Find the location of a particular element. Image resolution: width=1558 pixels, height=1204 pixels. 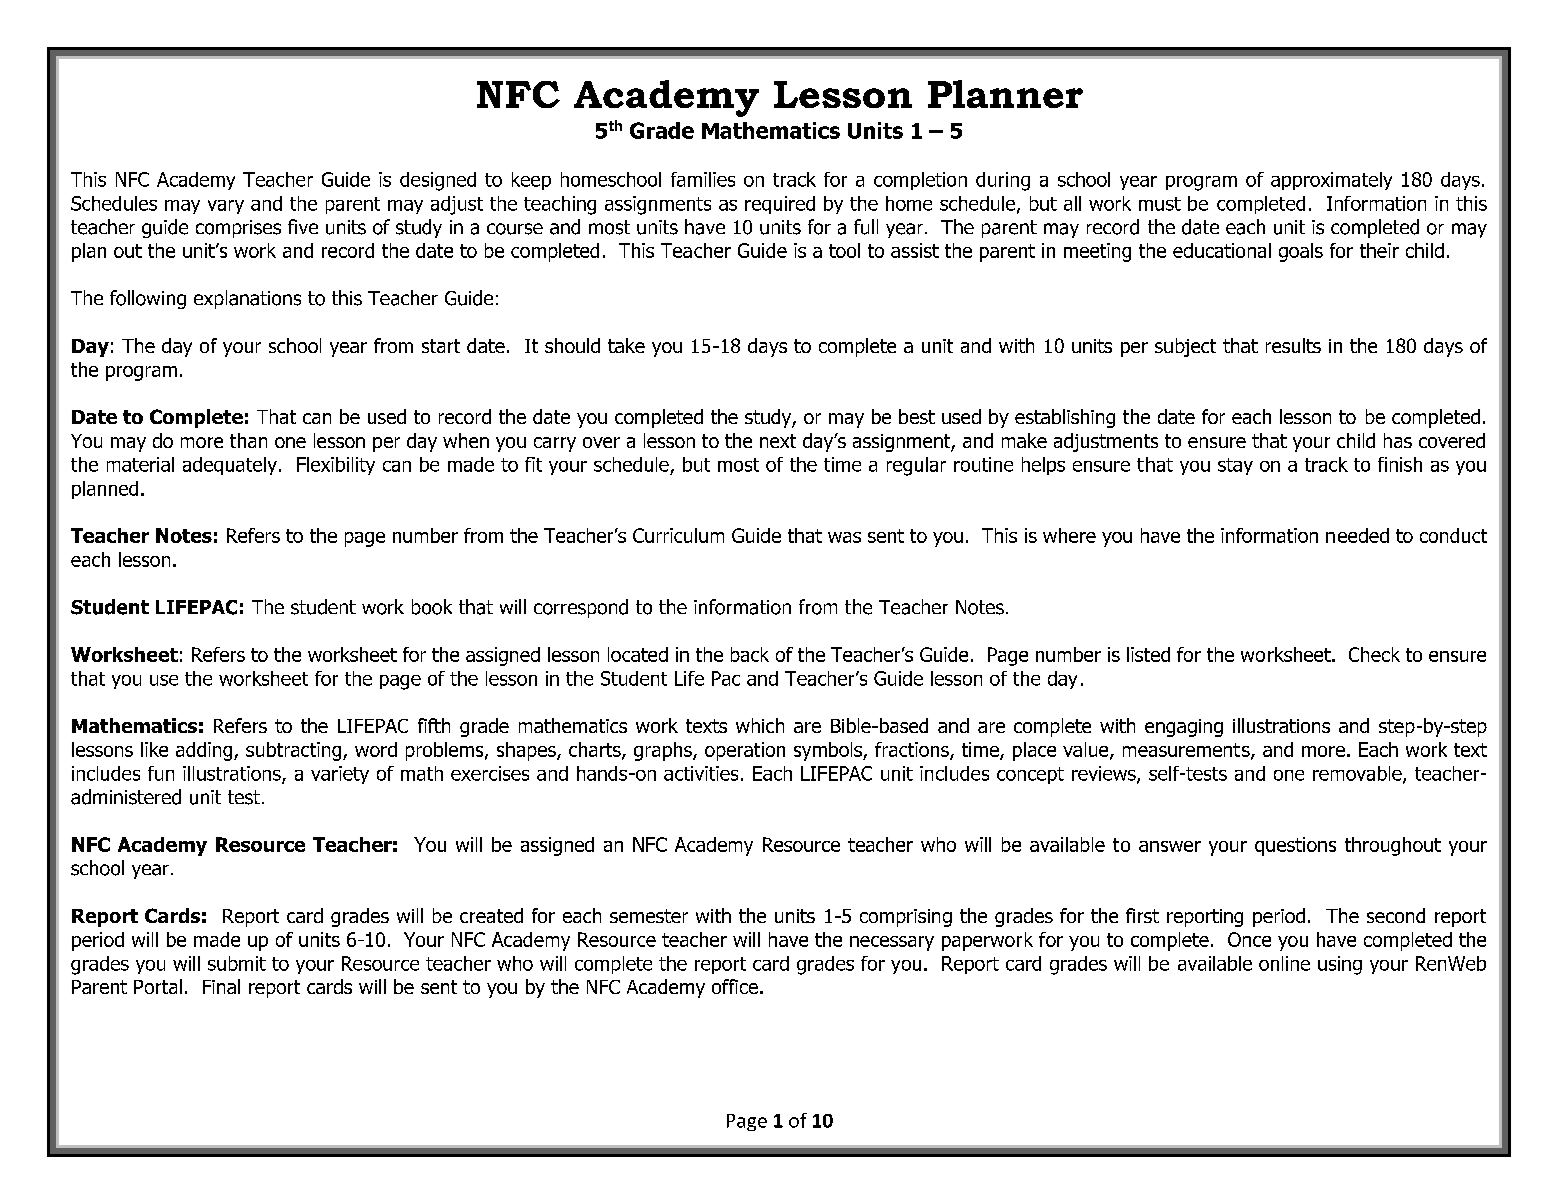

Flexibility is located at coordinates (336, 466).
